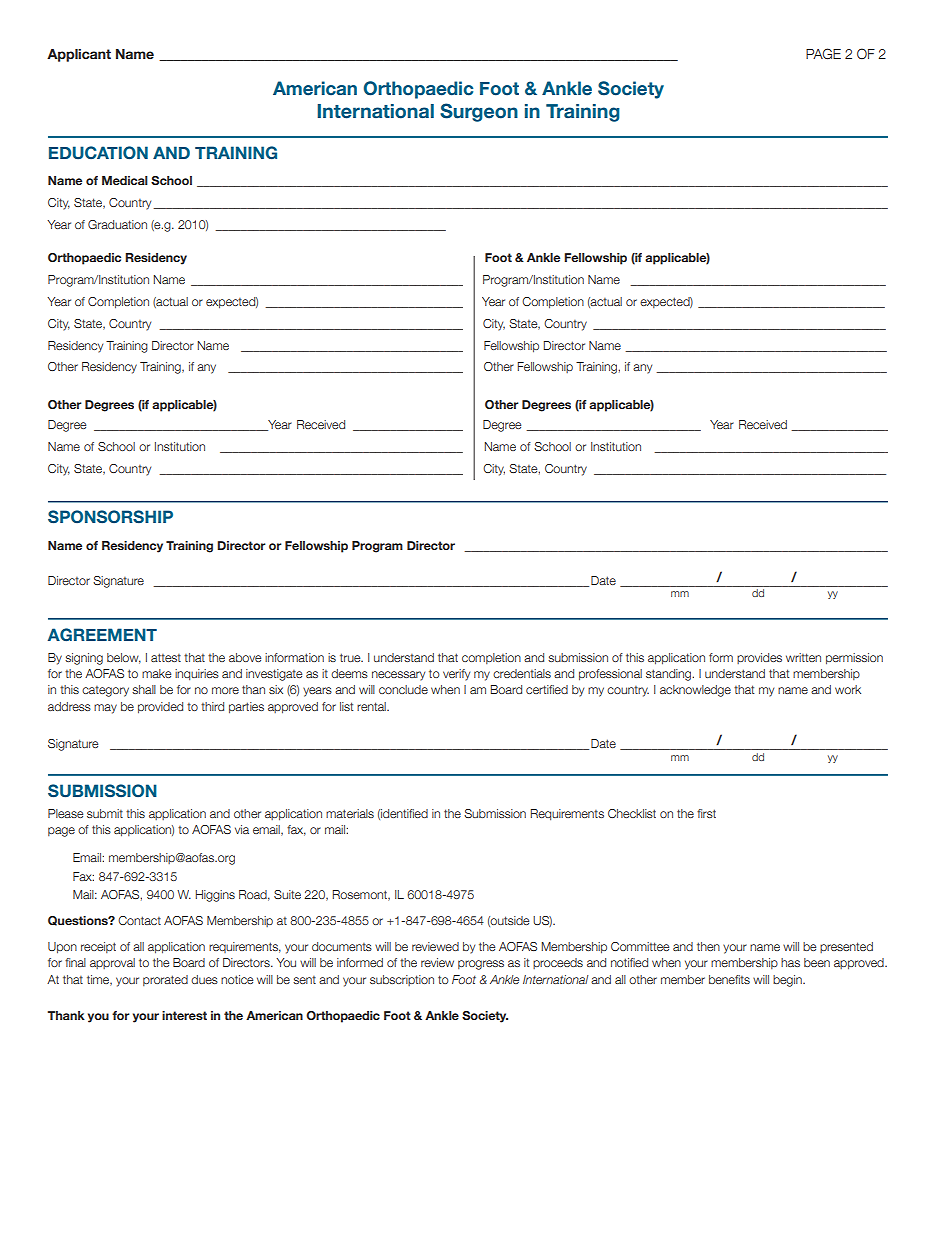  What do you see at coordinates (110, 517) in the screenshot?
I see `SPONSORSHIP` at bounding box center [110, 517].
